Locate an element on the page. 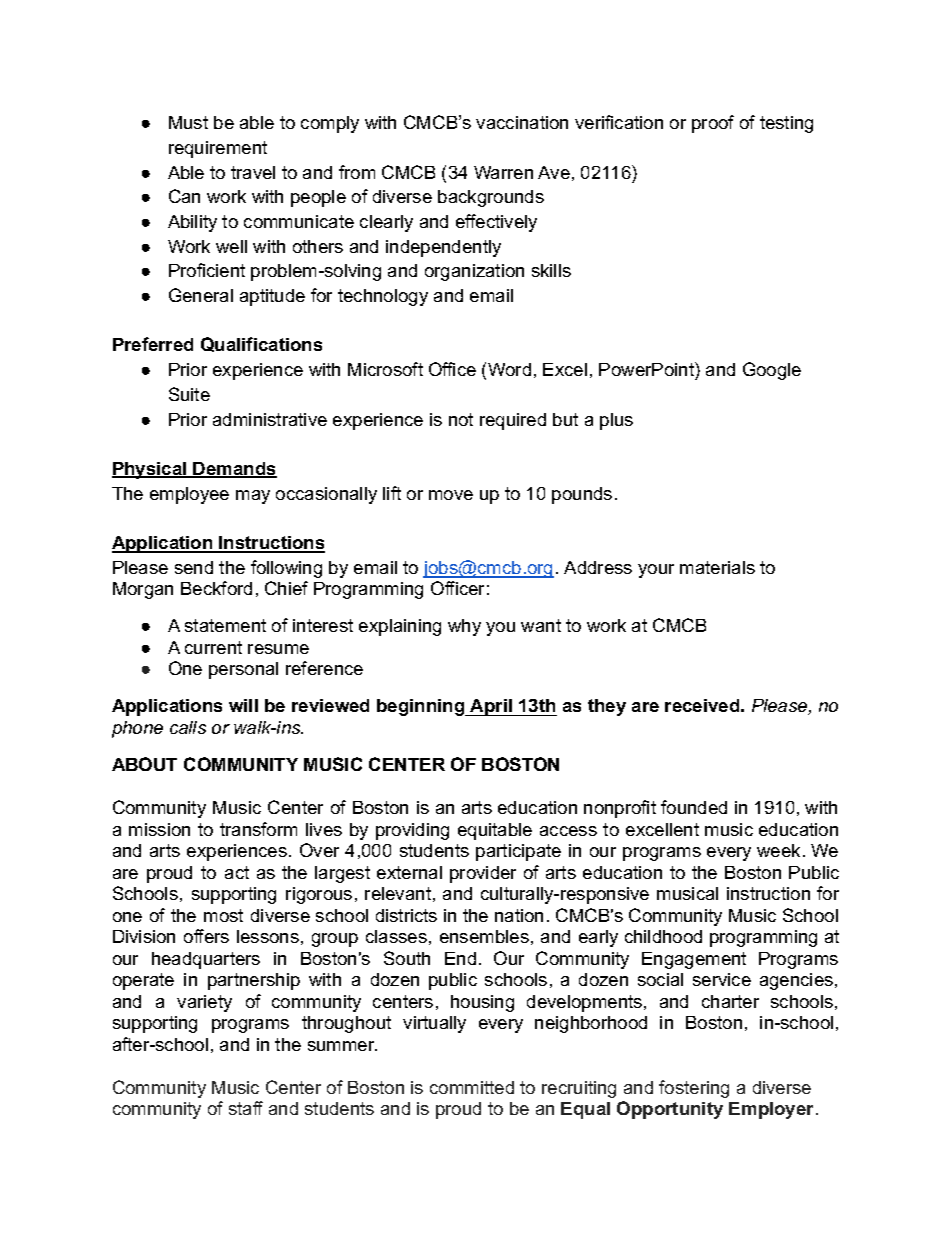 Image resolution: width=952 pixels, height=1233 pixels. Word is located at coordinates (509, 369).
